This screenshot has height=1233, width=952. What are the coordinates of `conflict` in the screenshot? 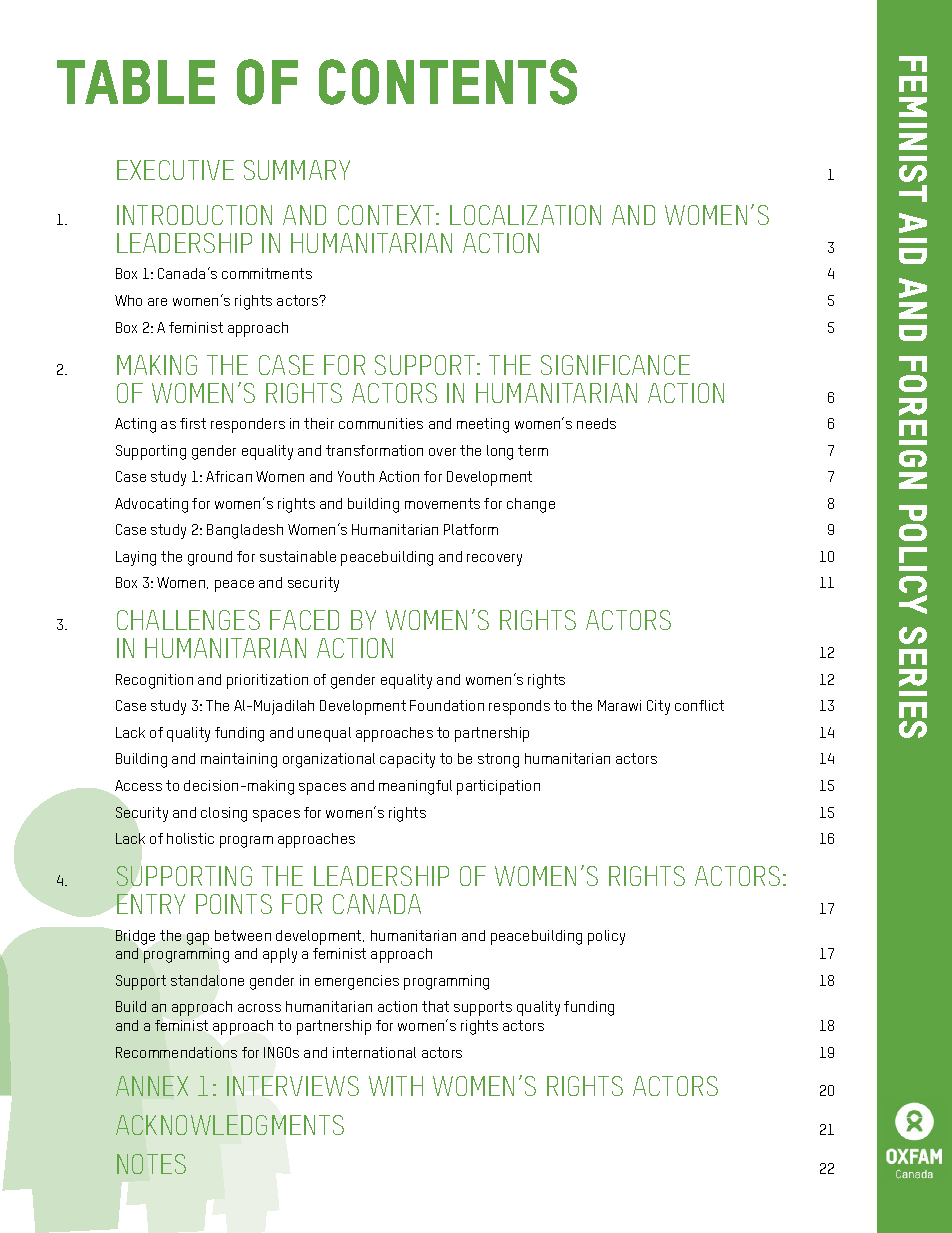 It's located at (699, 705).
